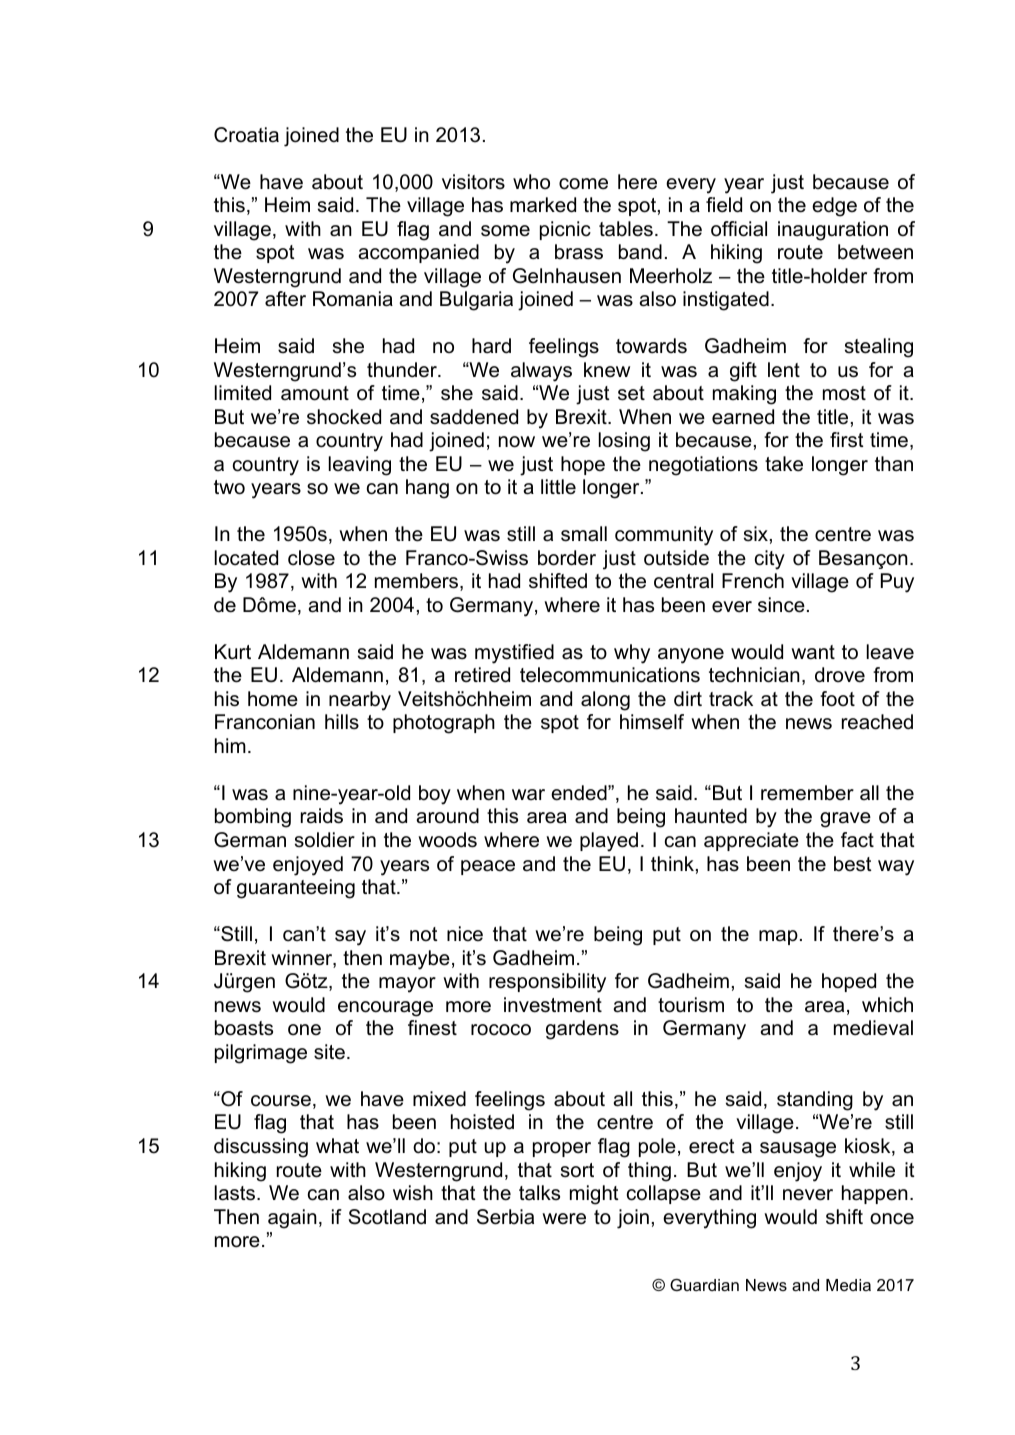  I want to click on remember, so click(807, 793).
